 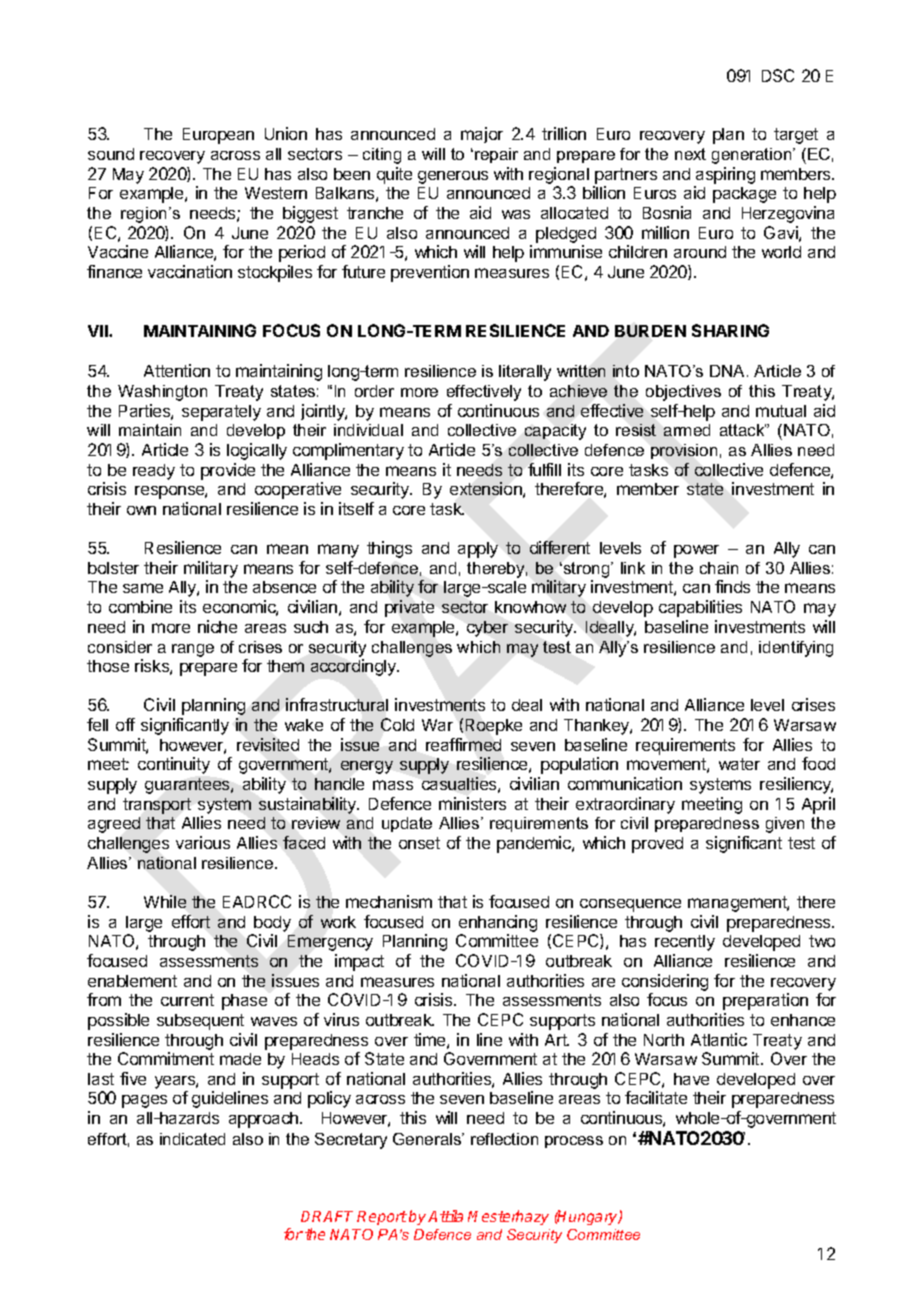 I want to click on sound, so click(x=111, y=154).
